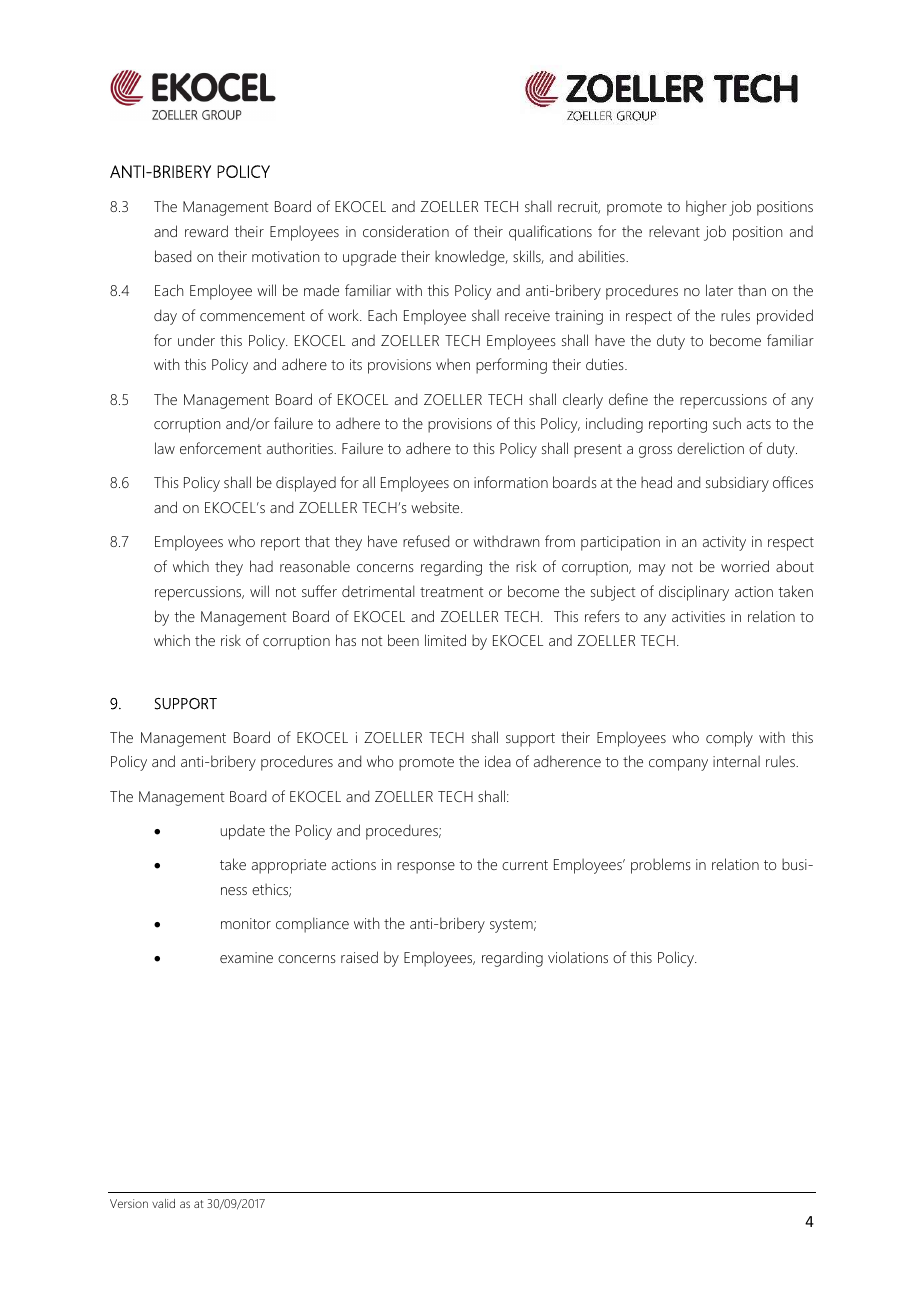  I want to click on has, so click(346, 640).
